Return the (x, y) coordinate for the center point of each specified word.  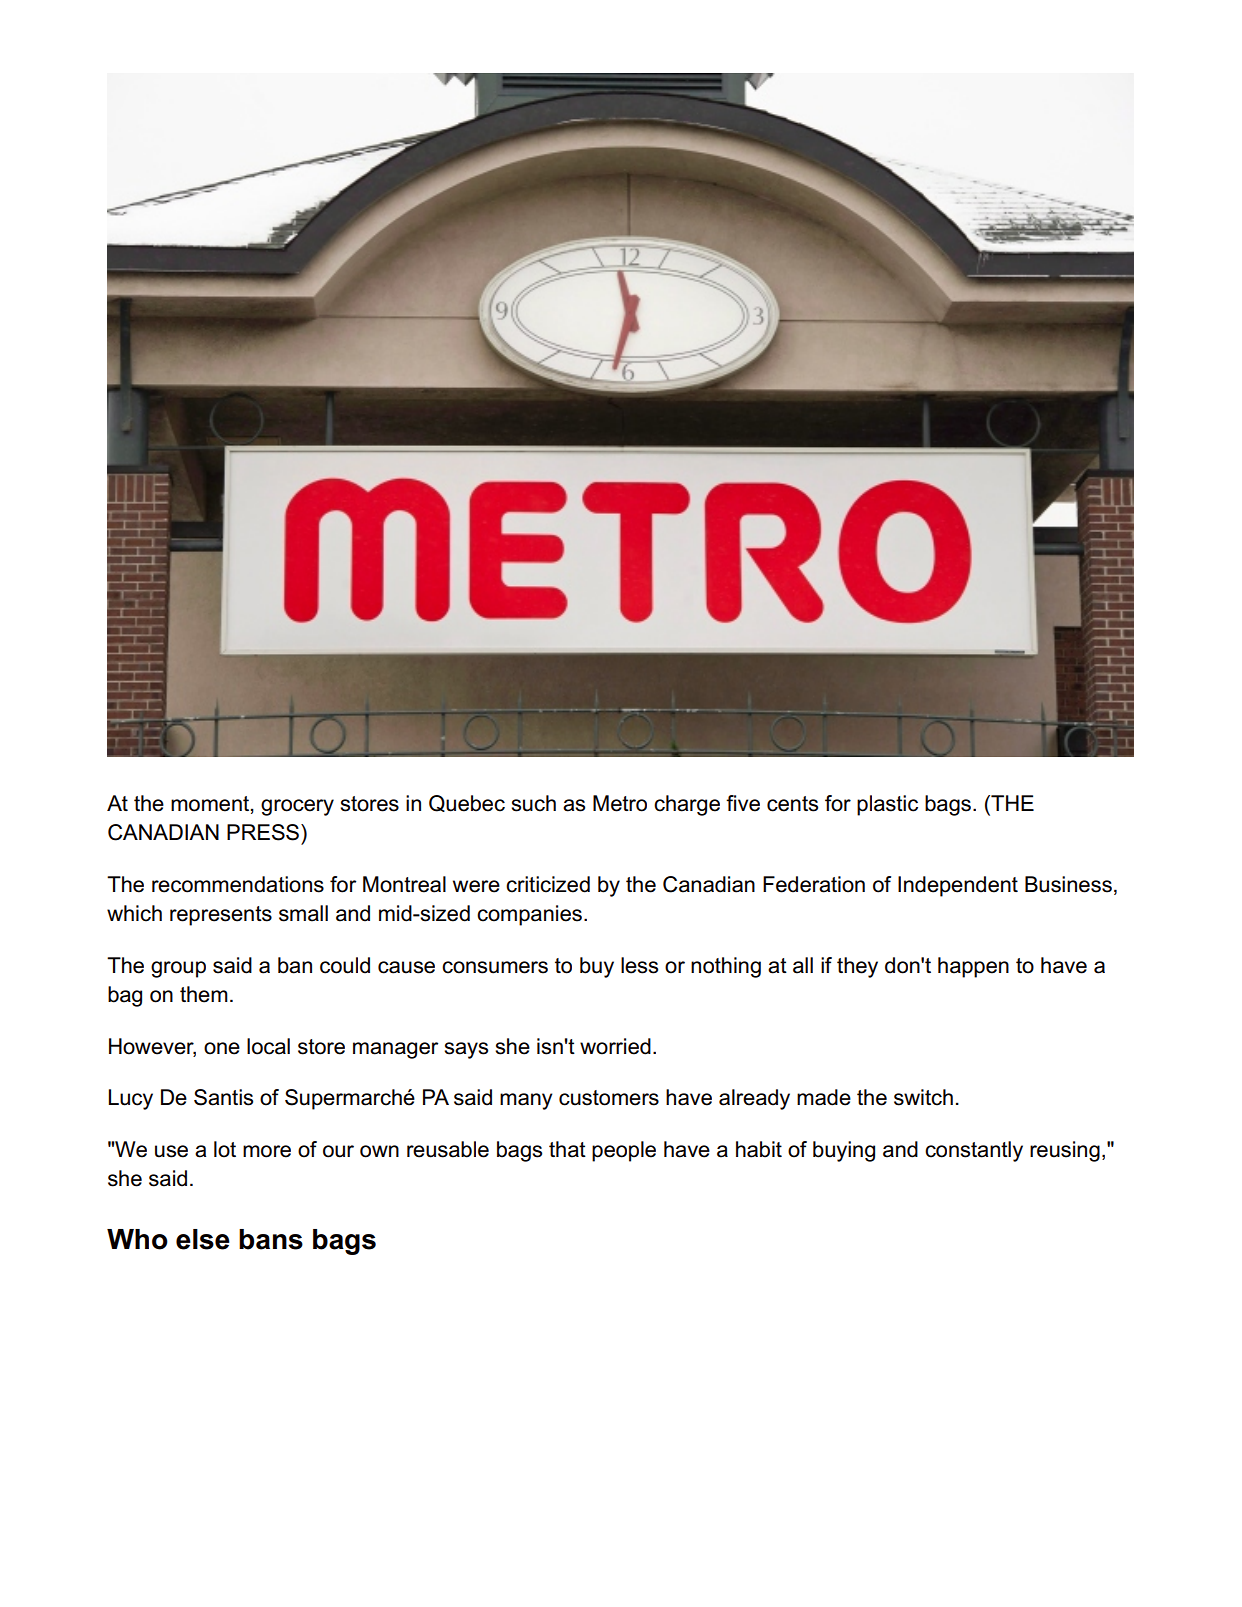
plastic (887, 805)
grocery (297, 807)
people (624, 1151)
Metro (620, 803)
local (268, 1046)
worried (615, 1046)
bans (271, 1239)
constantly (974, 1151)
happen (973, 967)
